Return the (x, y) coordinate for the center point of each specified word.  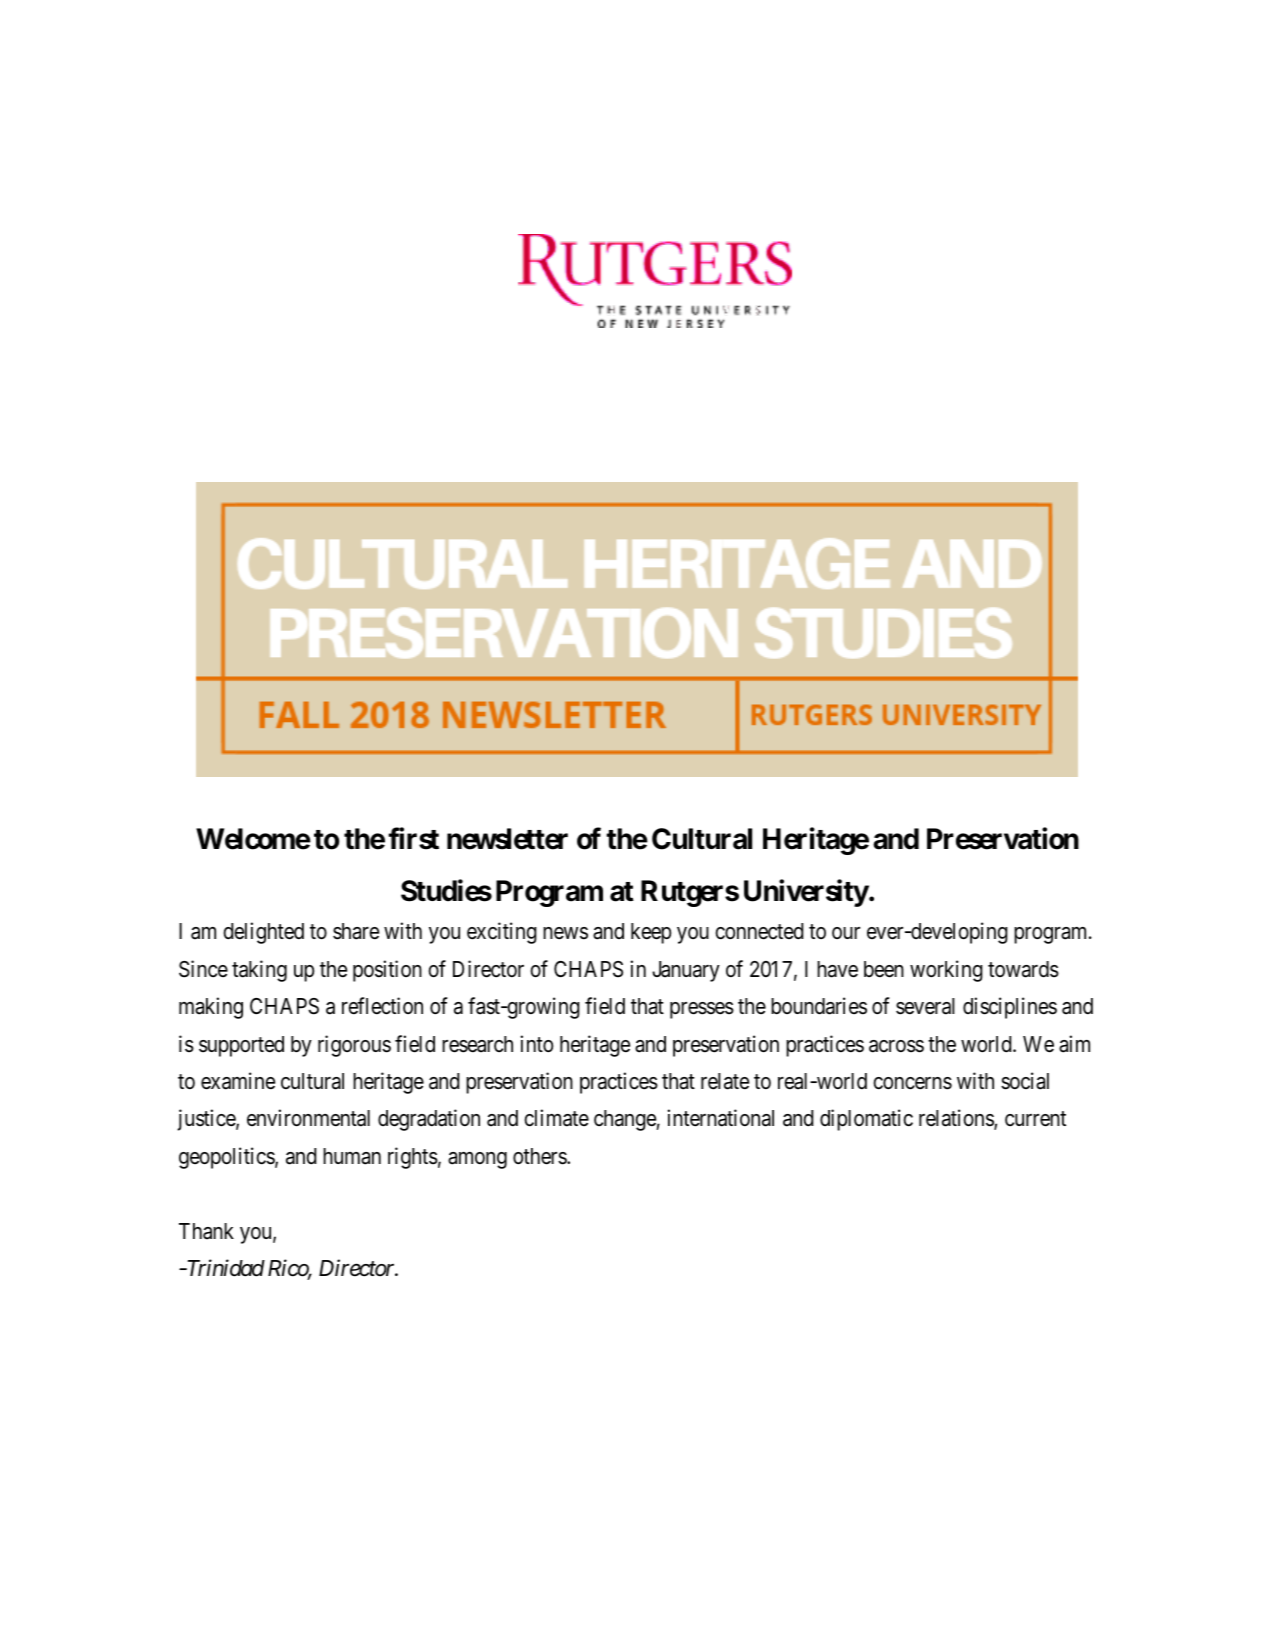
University (806, 893)
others (540, 1156)
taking (259, 971)
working (946, 971)
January (686, 971)
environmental (308, 1118)
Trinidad (224, 1268)
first (413, 839)
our (846, 933)
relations (957, 1119)
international (720, 1118)
